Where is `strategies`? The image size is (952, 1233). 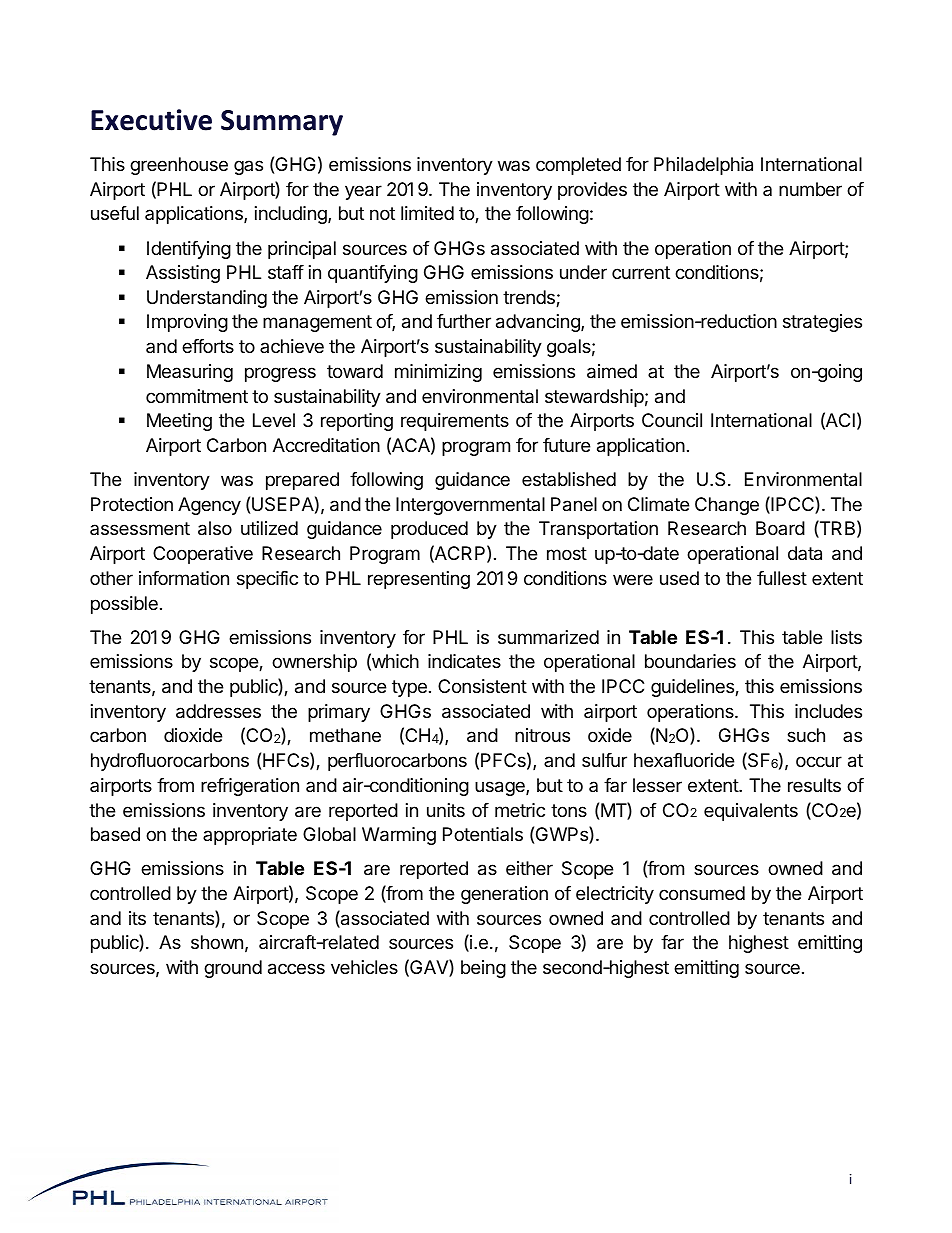
strategies is located at coordinates (822, 323).
